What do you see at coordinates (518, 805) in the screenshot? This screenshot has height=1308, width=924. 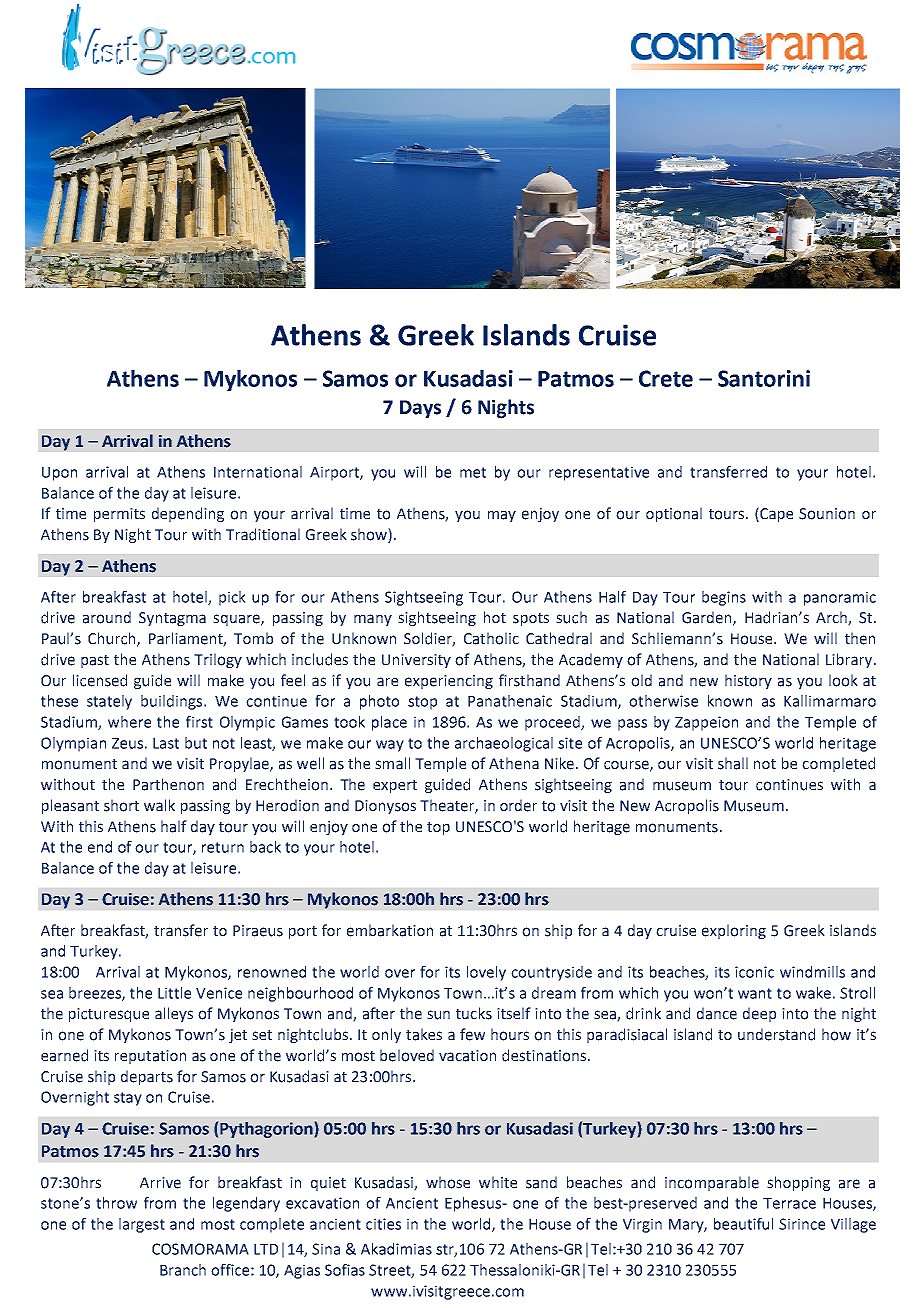 I see `order` at bounding box center [518, 805].
